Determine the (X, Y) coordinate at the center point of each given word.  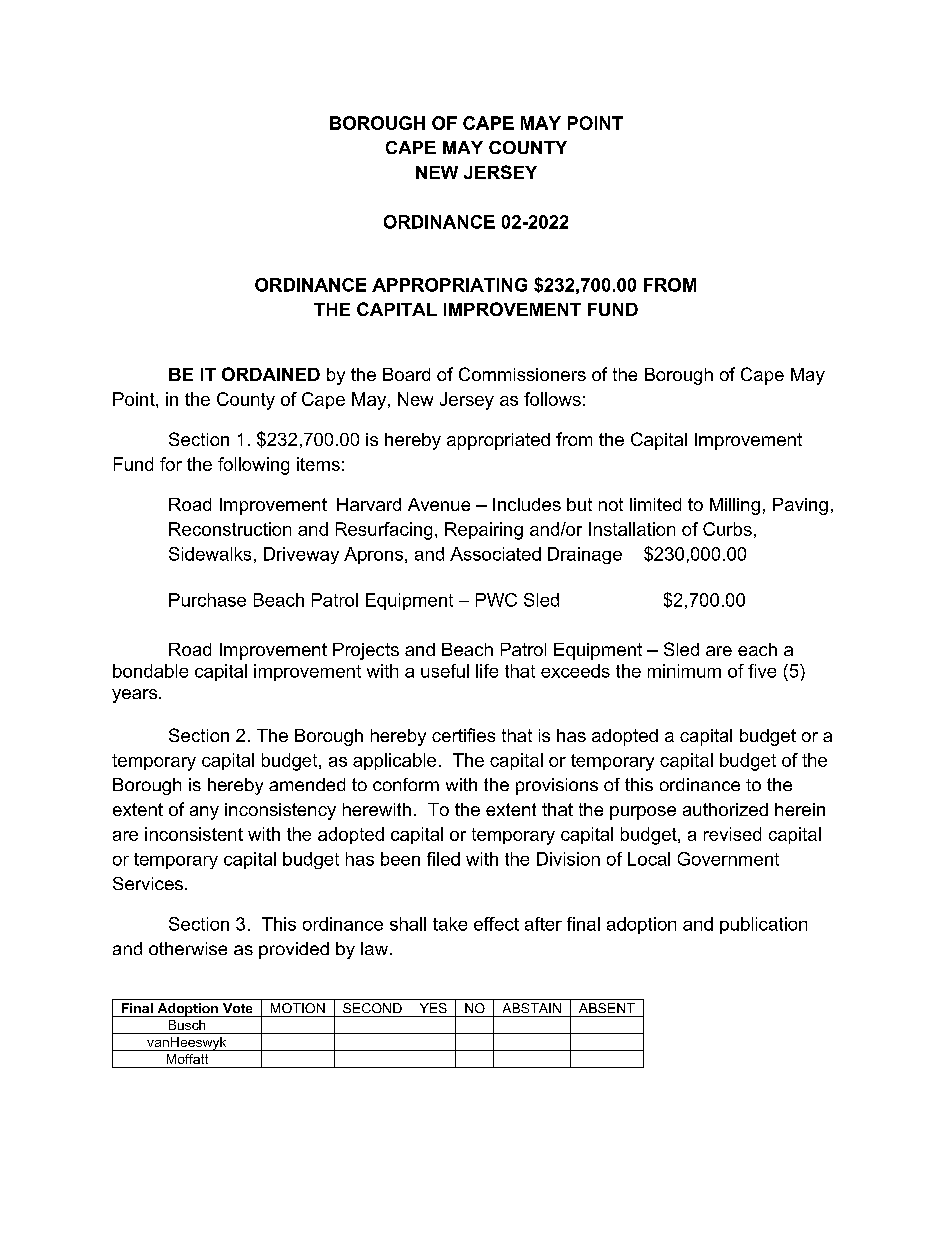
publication (763, 925)
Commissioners (522, 374)
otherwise (188, 948)
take (450, 924)
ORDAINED (271, 374)
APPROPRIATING (449, 285)
